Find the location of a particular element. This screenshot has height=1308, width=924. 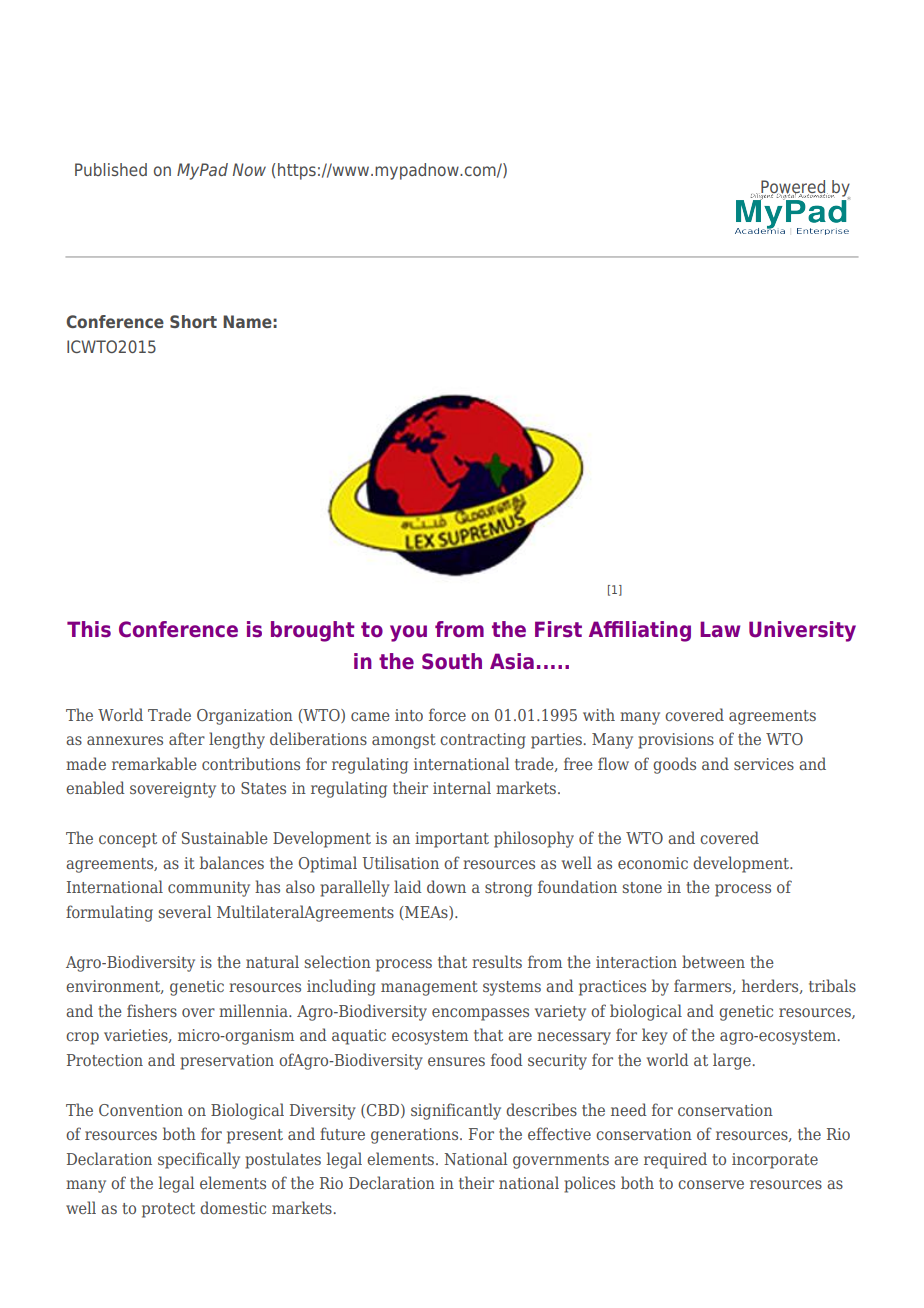

Published is located at coordinates (111, 169).
